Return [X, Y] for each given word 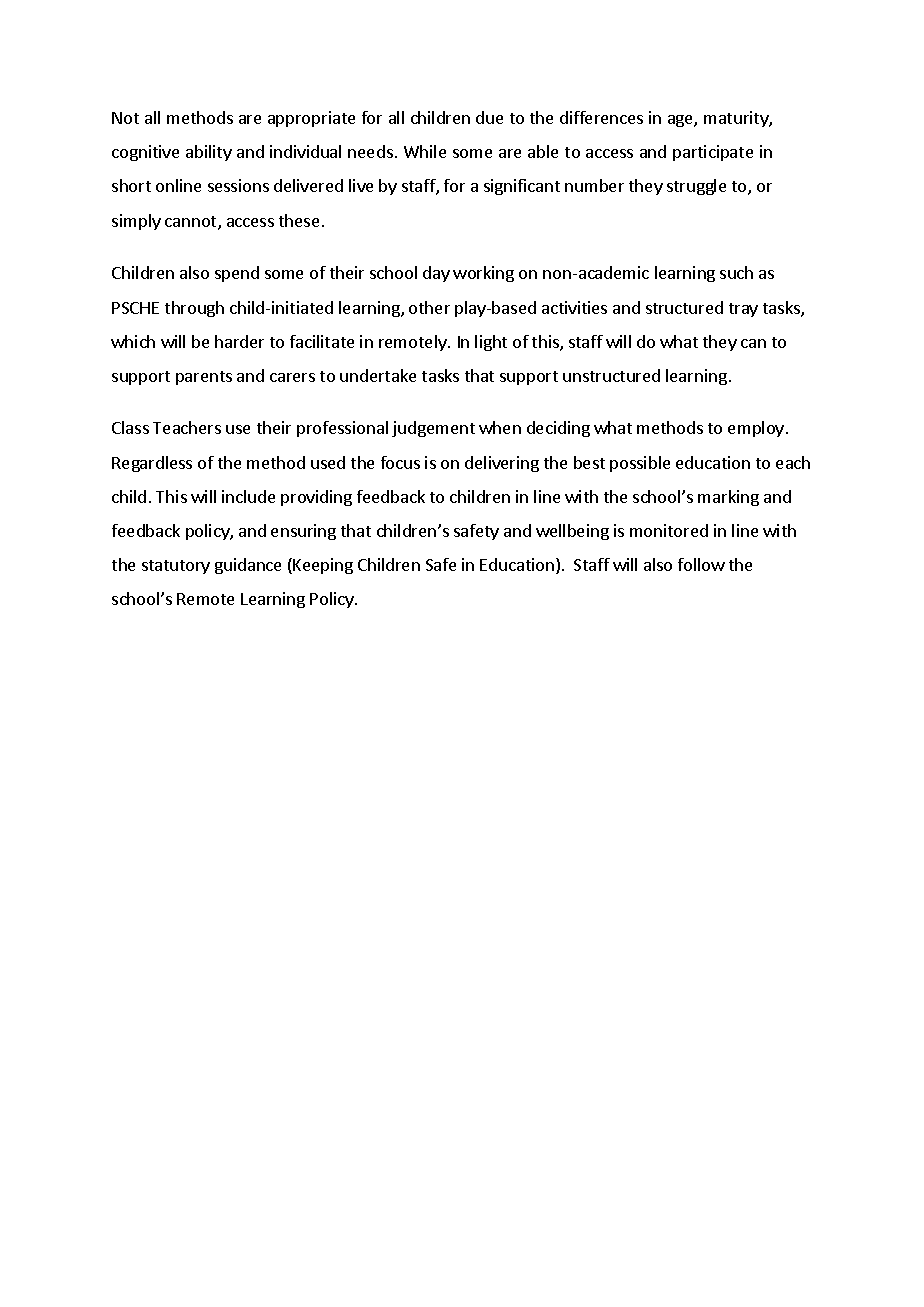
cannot [192, 223]
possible [640, 464]
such [736, 272]
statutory [176, 567]
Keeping [323, 566]
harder [239, 341]
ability [209, 153]
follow [701, 564]
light [491, 343]
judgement [433, 429]
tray [743, 310]
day [436, 274]
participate [713, 153]
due [489, 117]
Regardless [152, 464]
